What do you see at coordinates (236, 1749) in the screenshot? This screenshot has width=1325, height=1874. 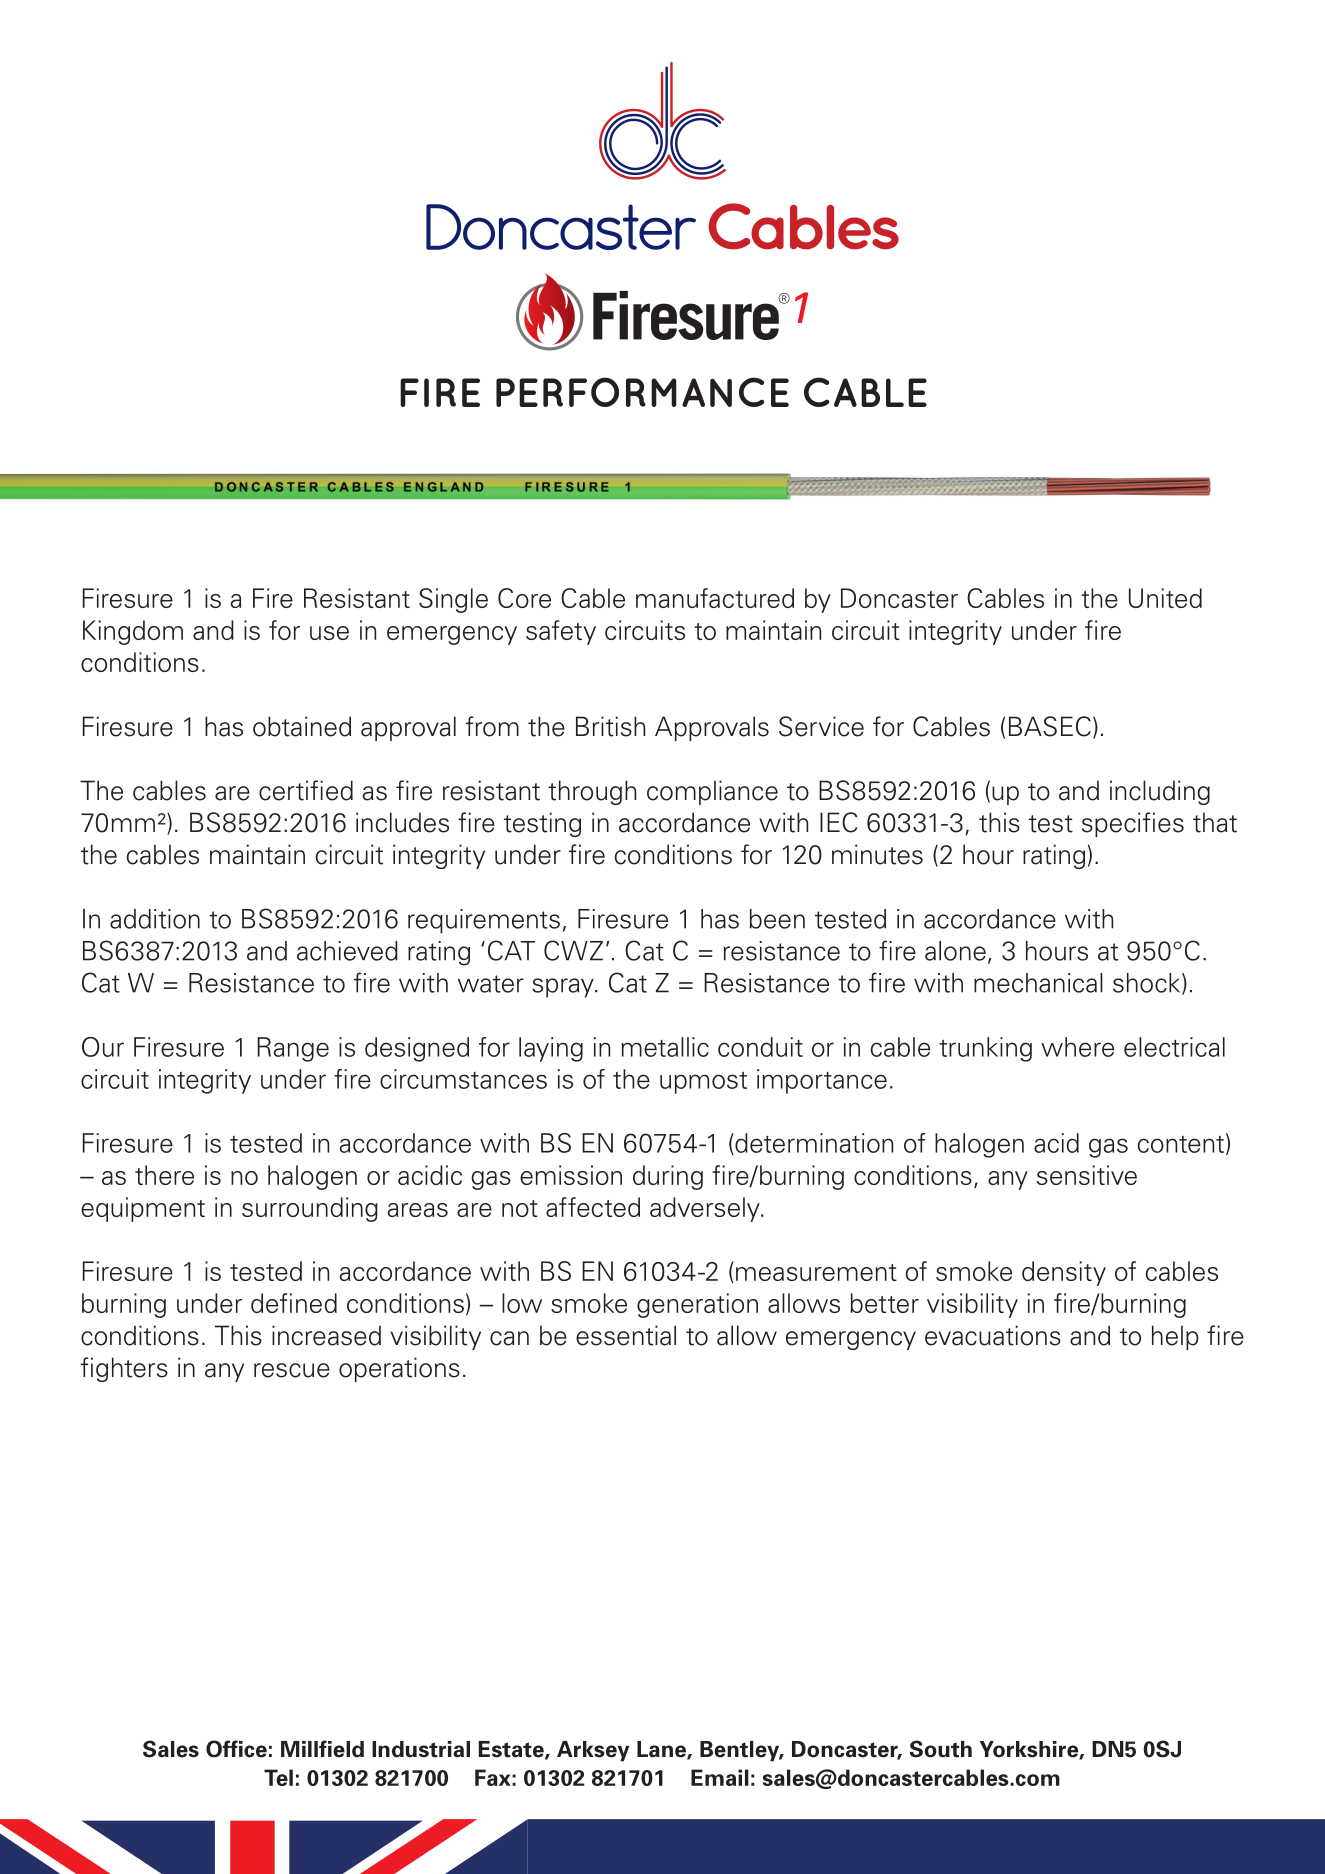 I see `Office` at bounding box center [236, 1749].
